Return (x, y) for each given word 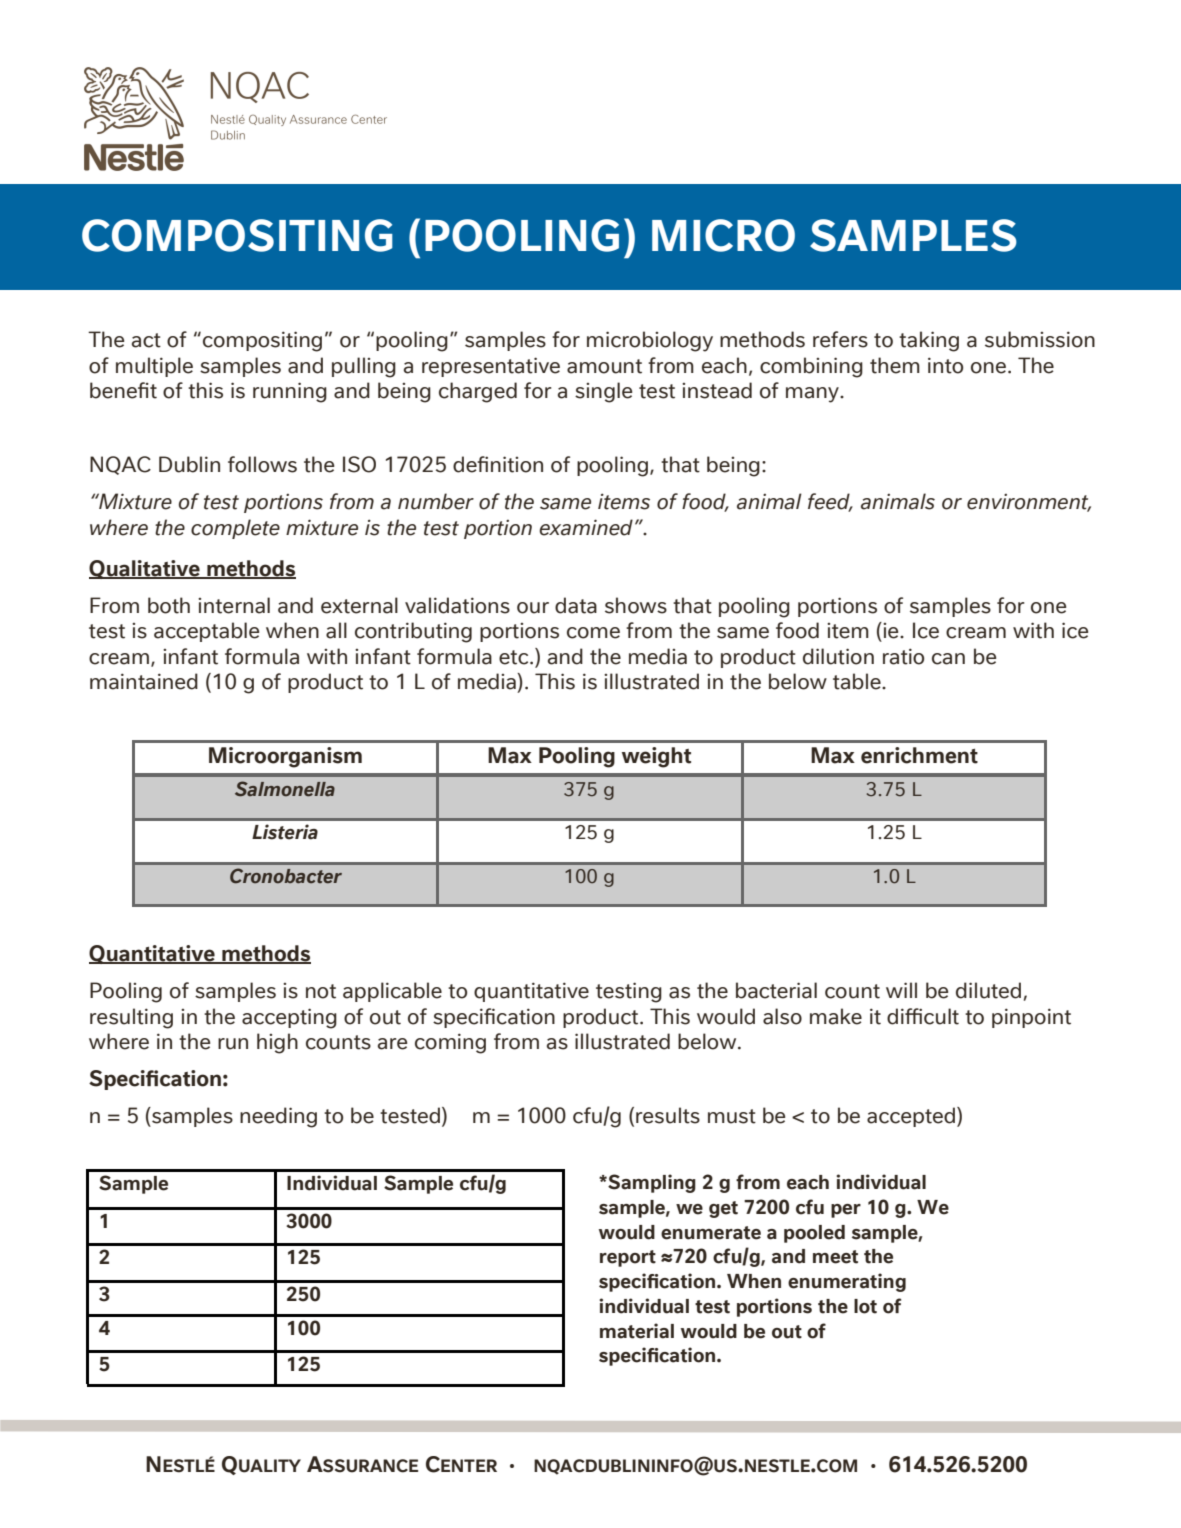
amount (604, 366)
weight (656, 757)
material (637, 1331)
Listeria (285, 832)
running (290, 392)
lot (865, 1306)
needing (278, 1117)
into (945, 365)
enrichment (919, 755)
